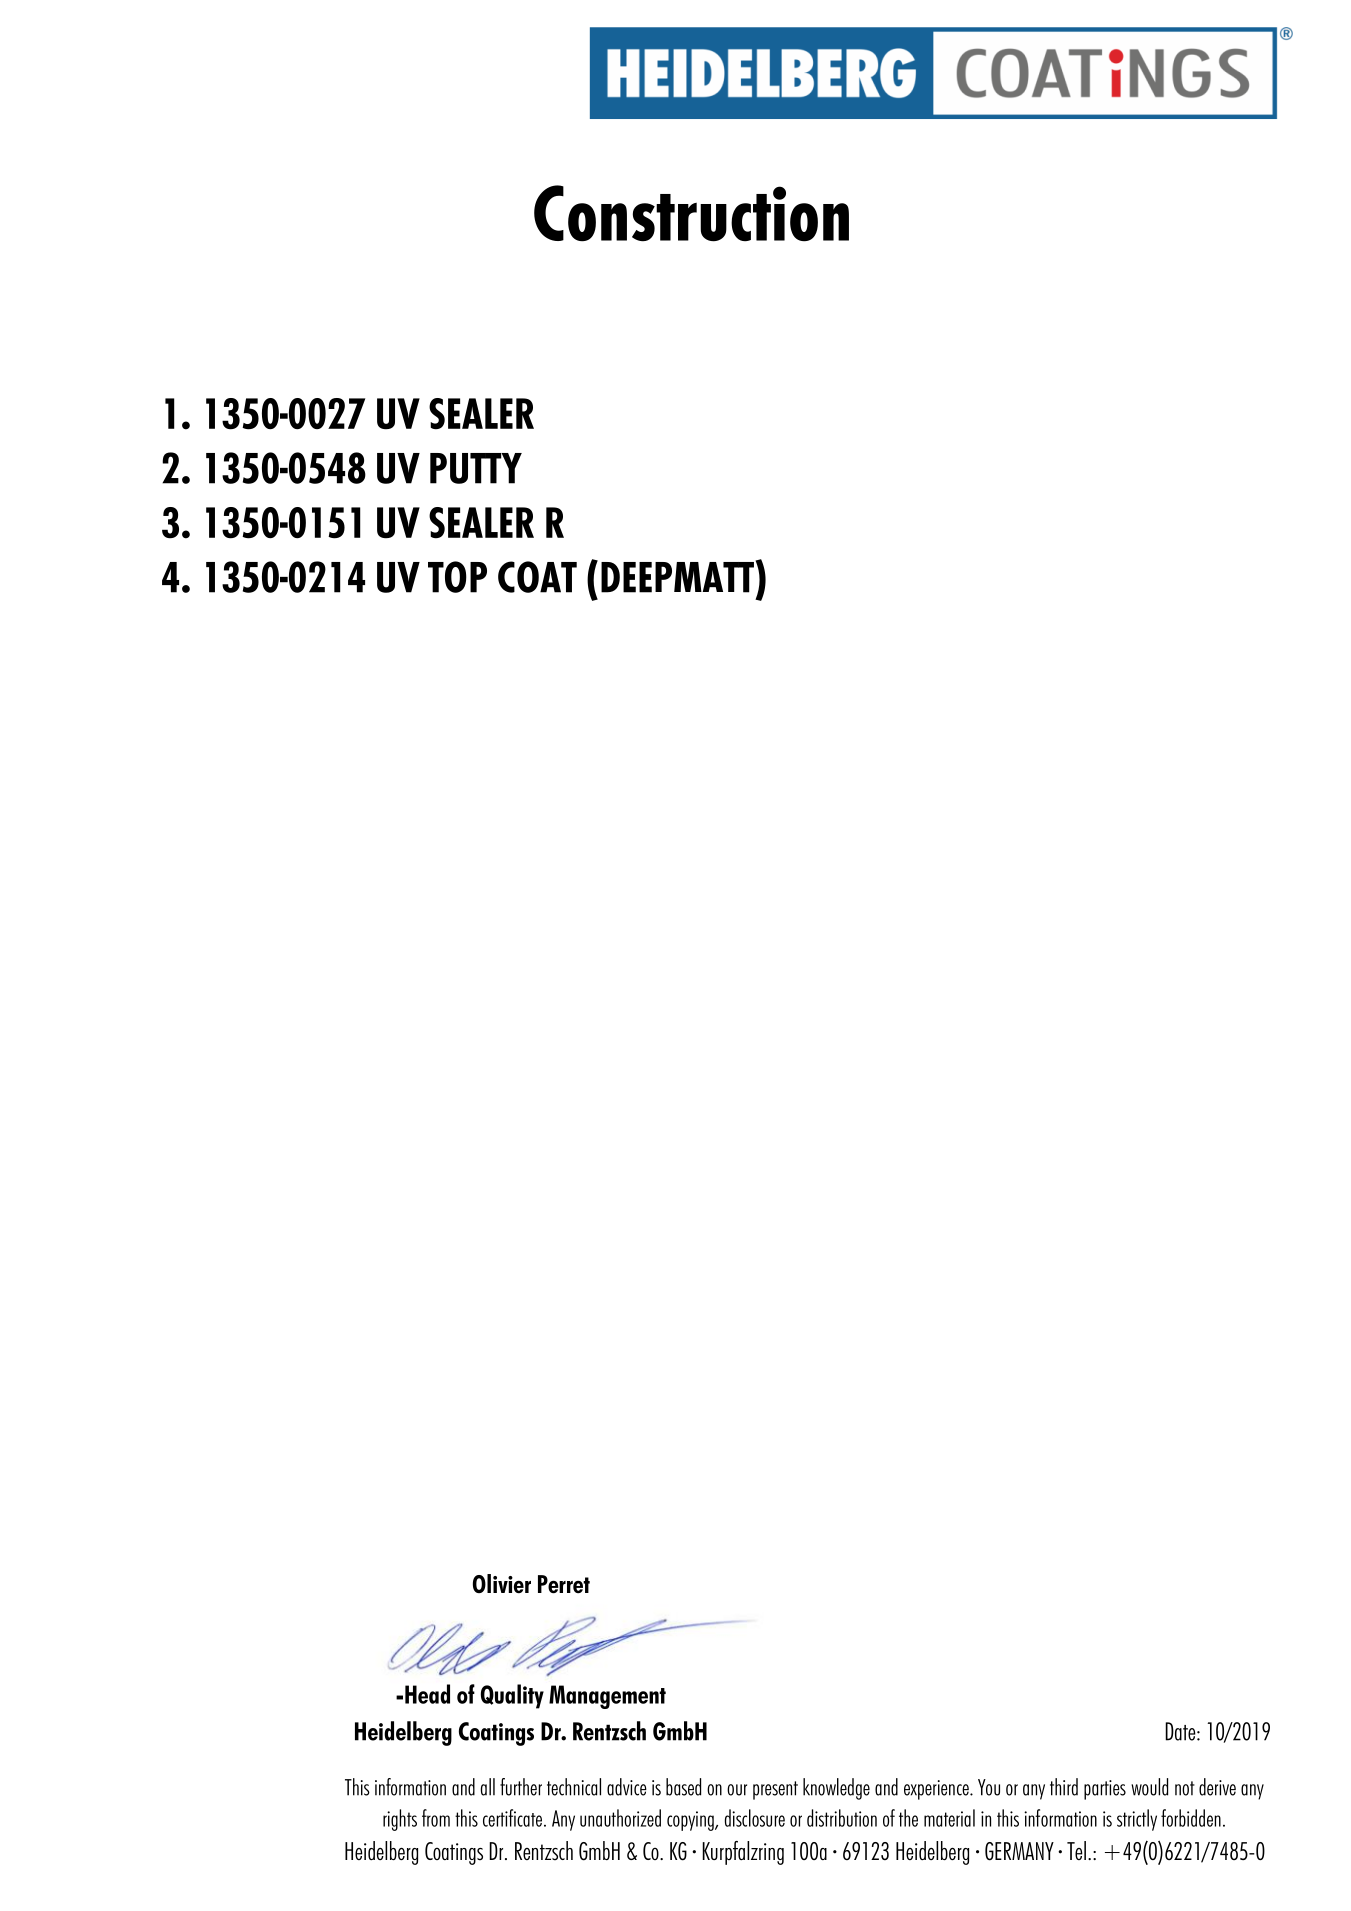 This document has width=1351, height=1911. What do you see at coordinates (488, 1787) in the document?
I see `all` at bounding box center [488, 1787].
